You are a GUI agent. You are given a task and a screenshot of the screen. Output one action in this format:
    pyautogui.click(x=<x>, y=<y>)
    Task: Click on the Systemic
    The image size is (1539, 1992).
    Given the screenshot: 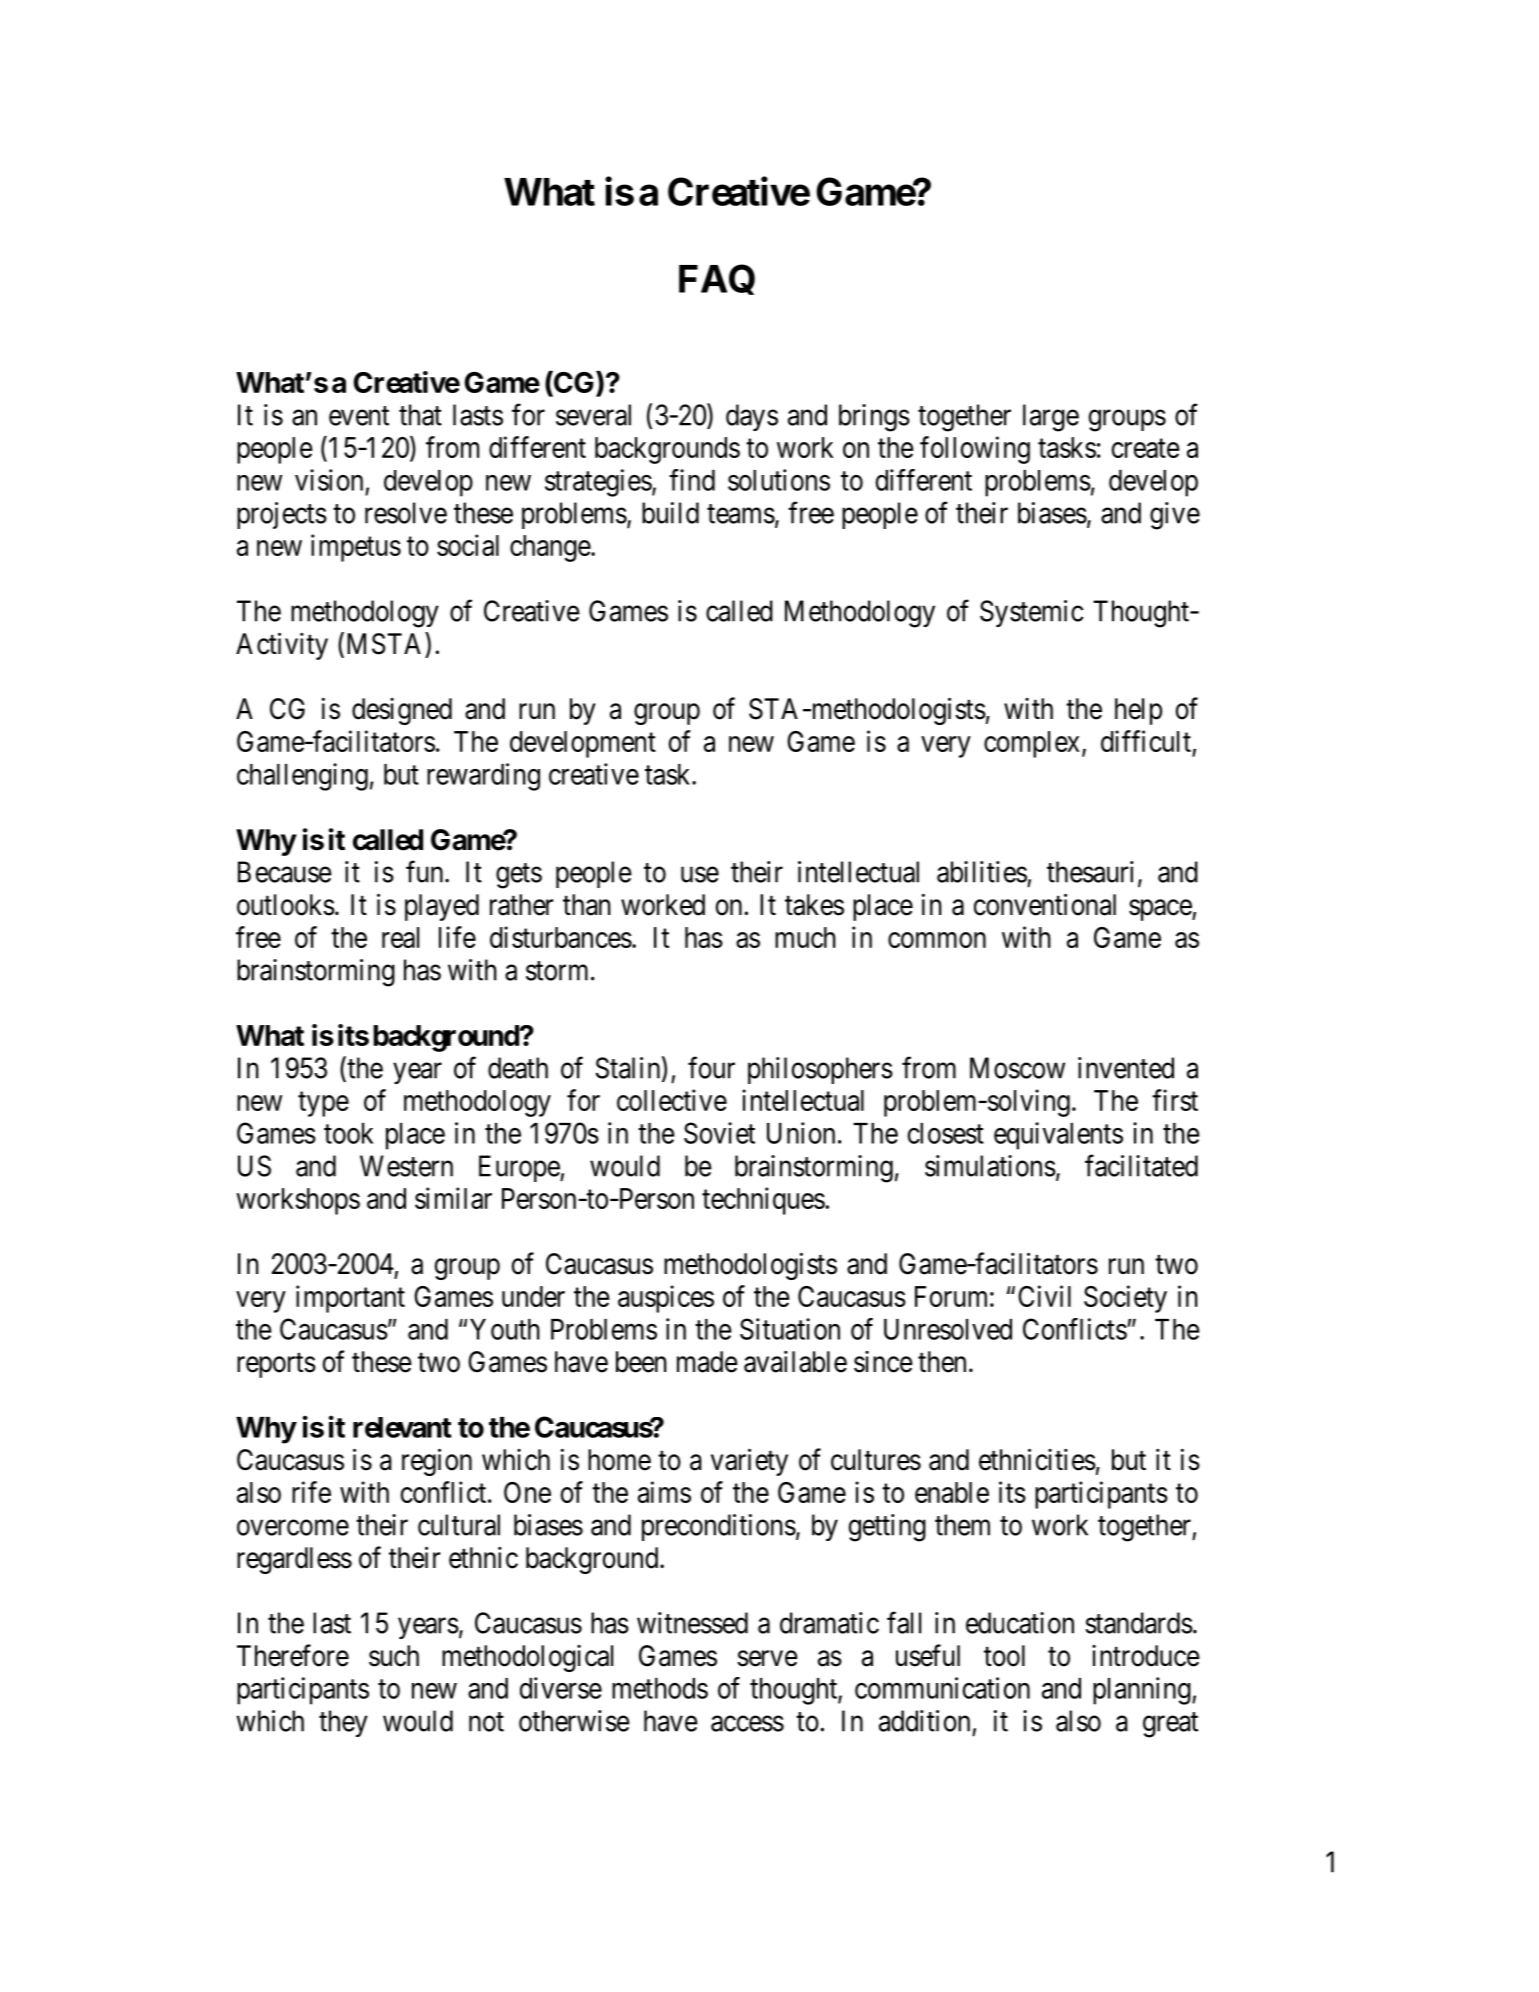 What is the action you would take?
    pyautogui.click(x=1032, y=613)
